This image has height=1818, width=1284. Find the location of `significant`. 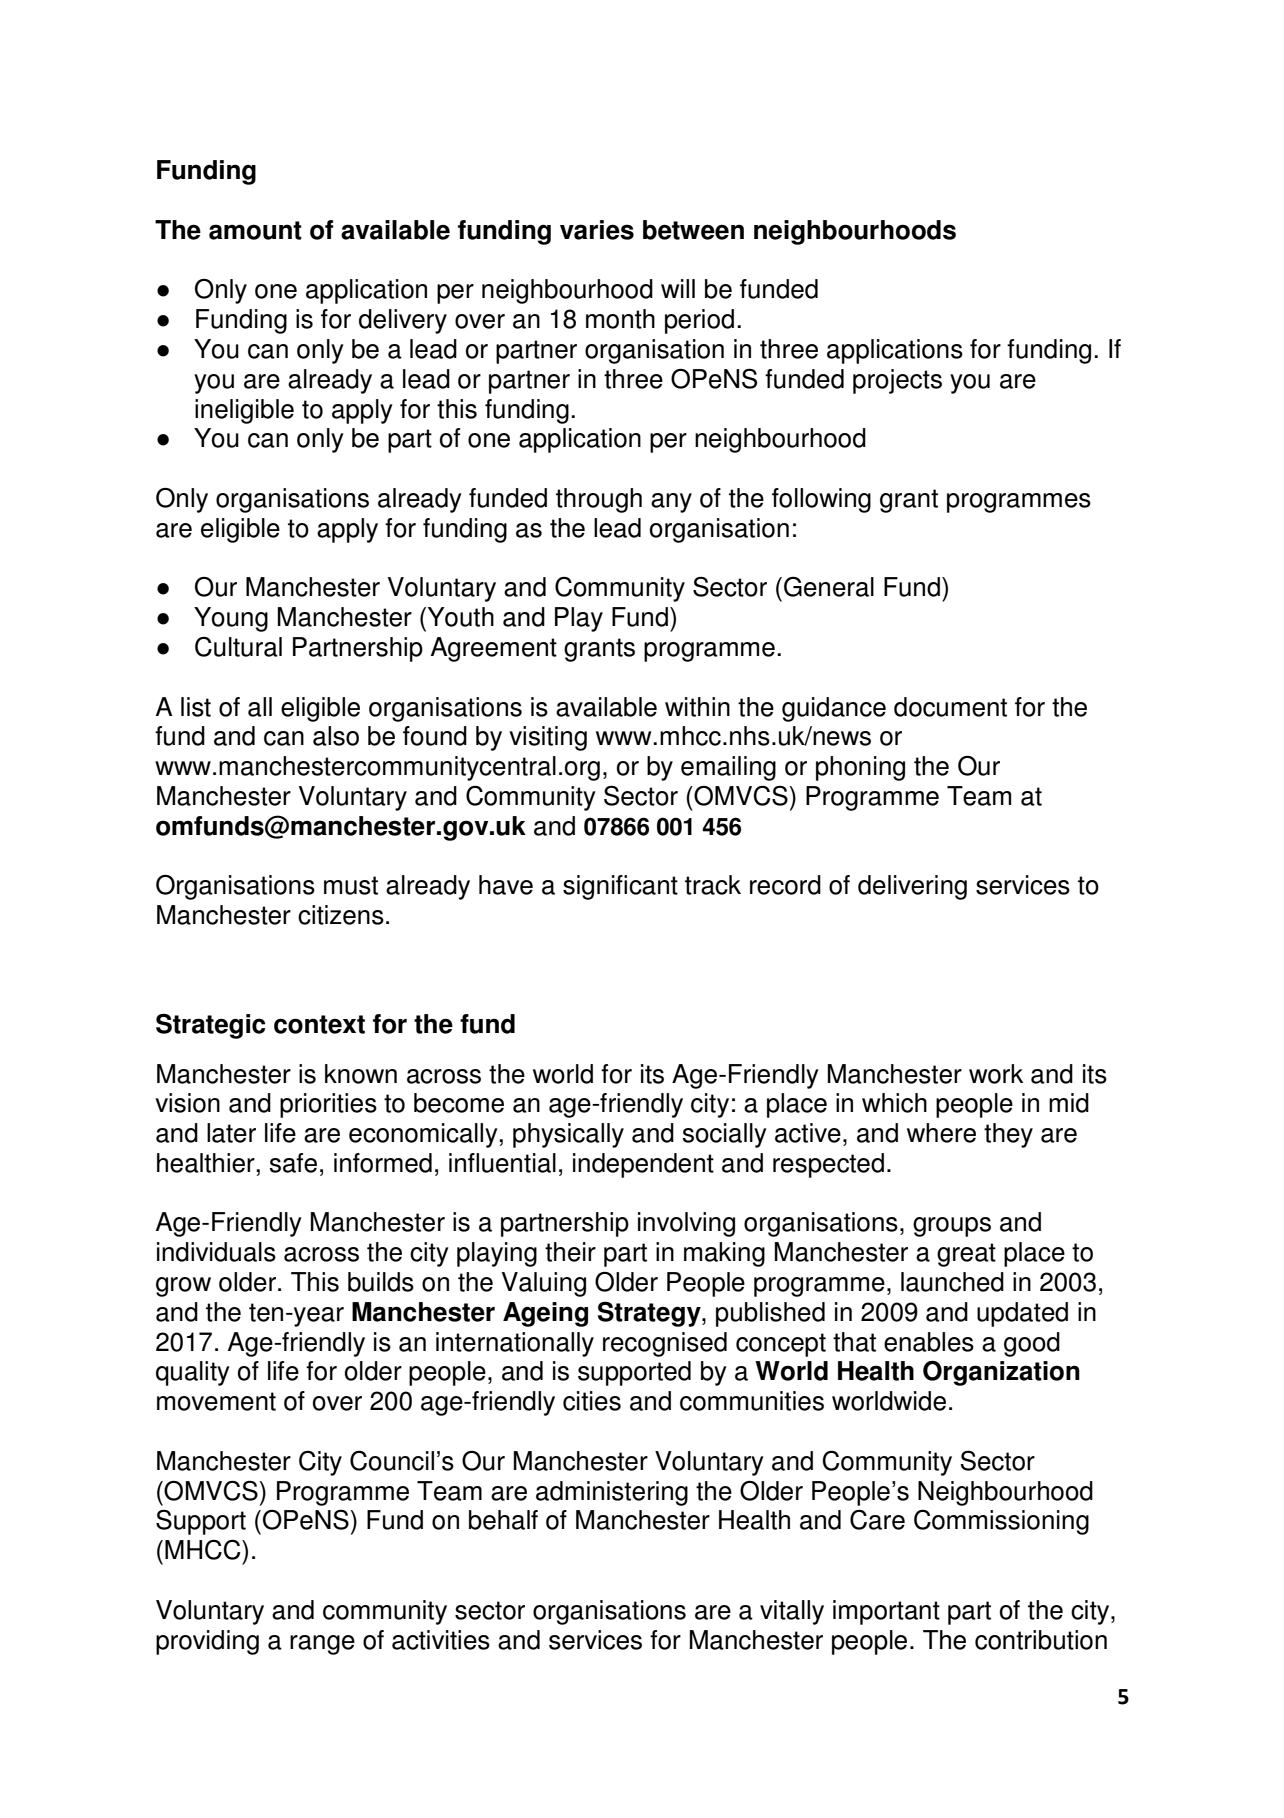

significant is located at coordinates (620, 887).
